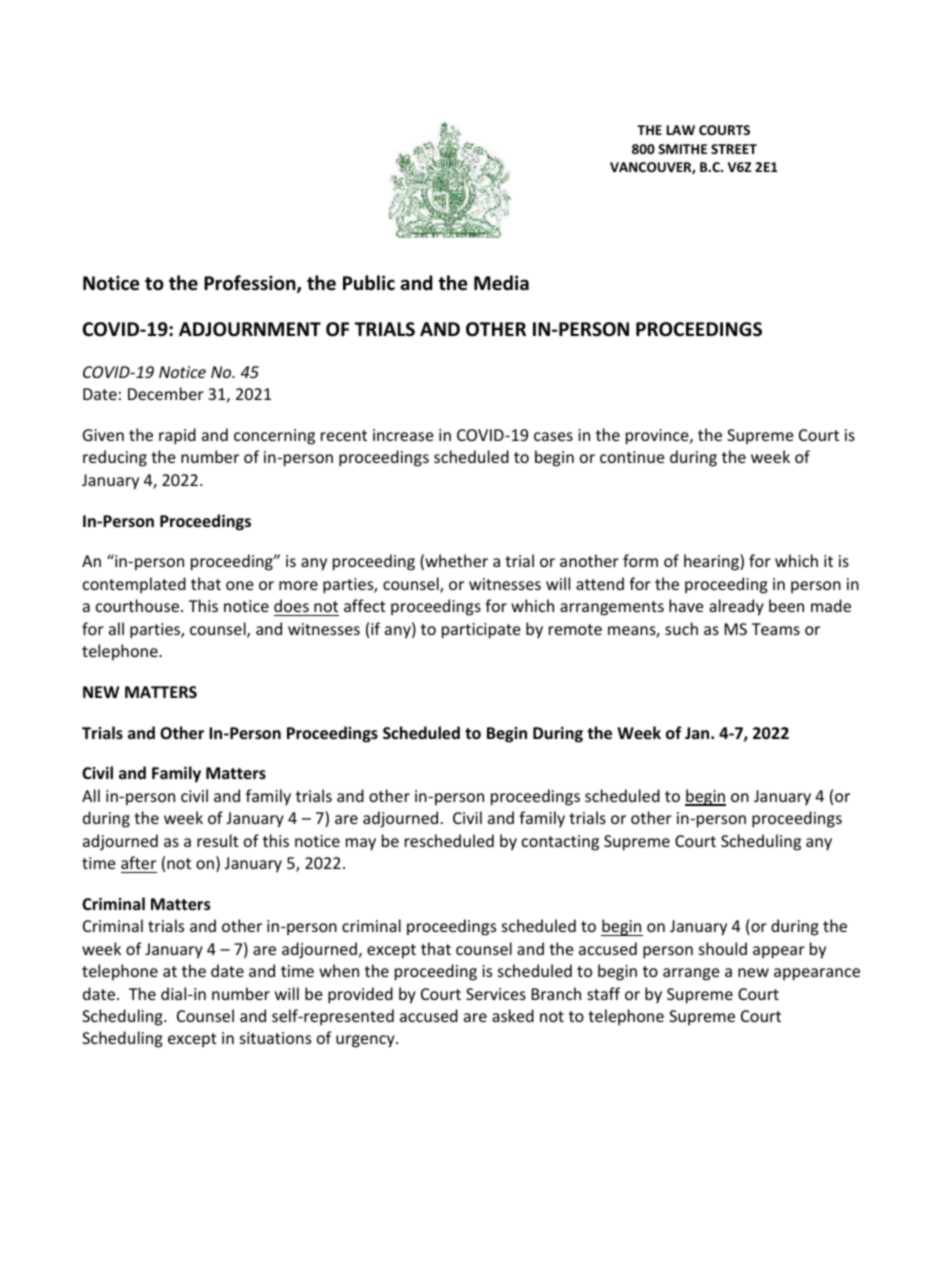 The width and height of the screenshot is (936, 1288). I want to click on Media, so click(501, 283).
